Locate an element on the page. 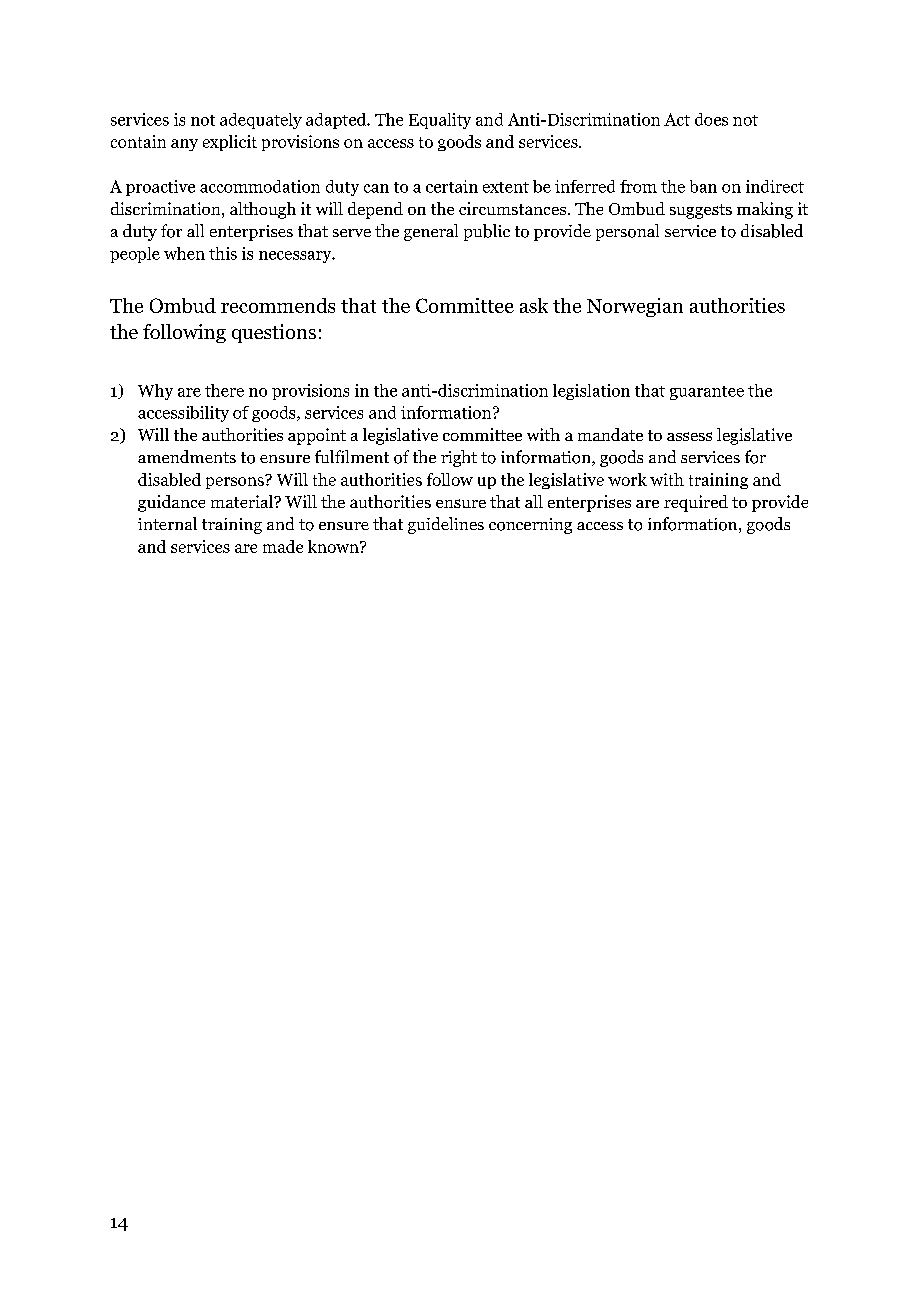  Equality is located at coordinates (440, 121).
